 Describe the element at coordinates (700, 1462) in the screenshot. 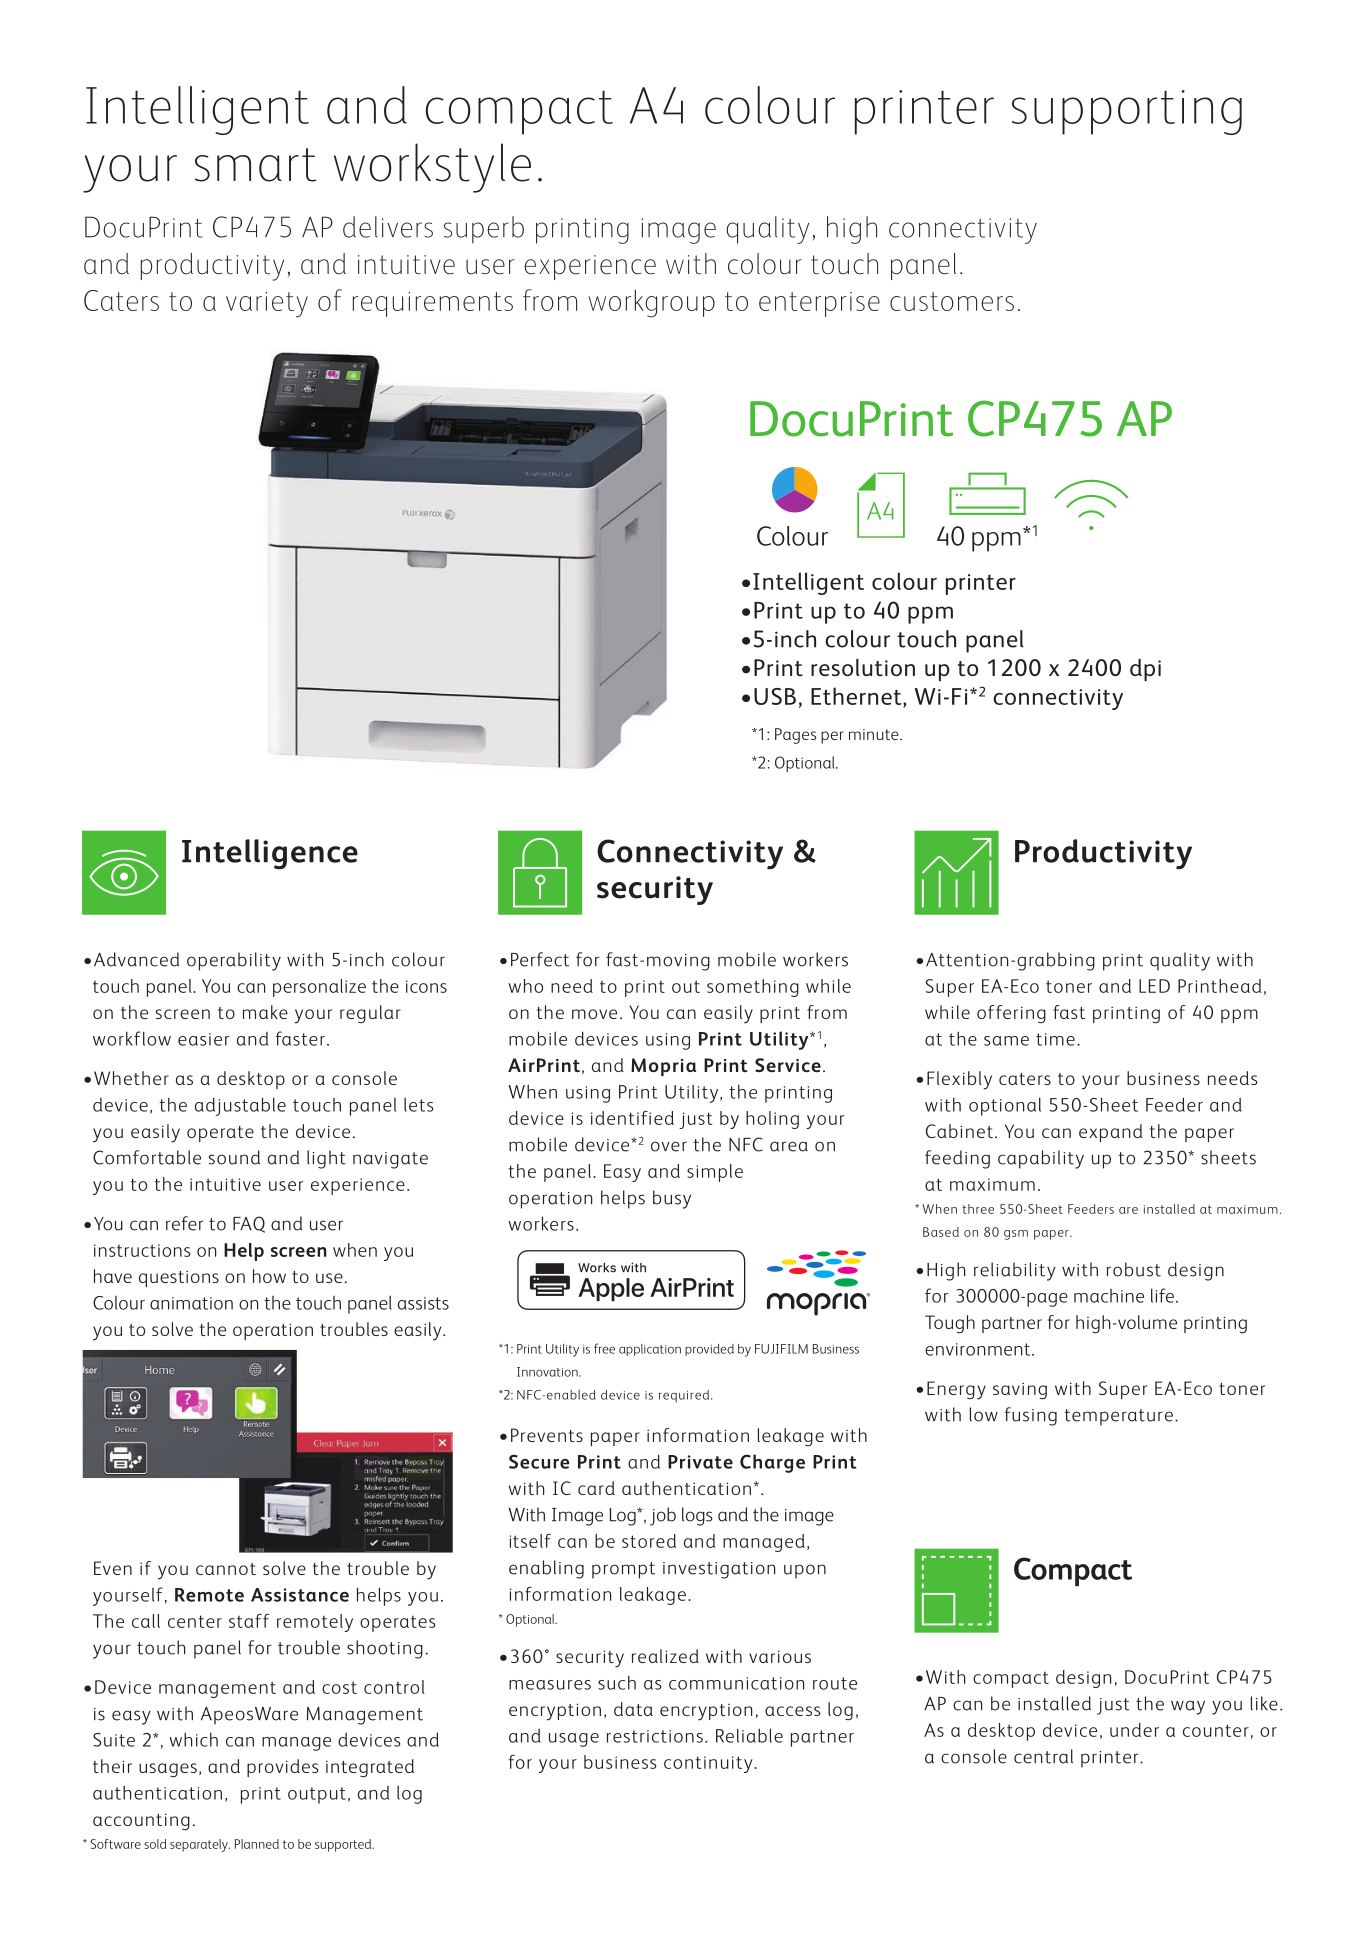

I see `Private` at that location.
